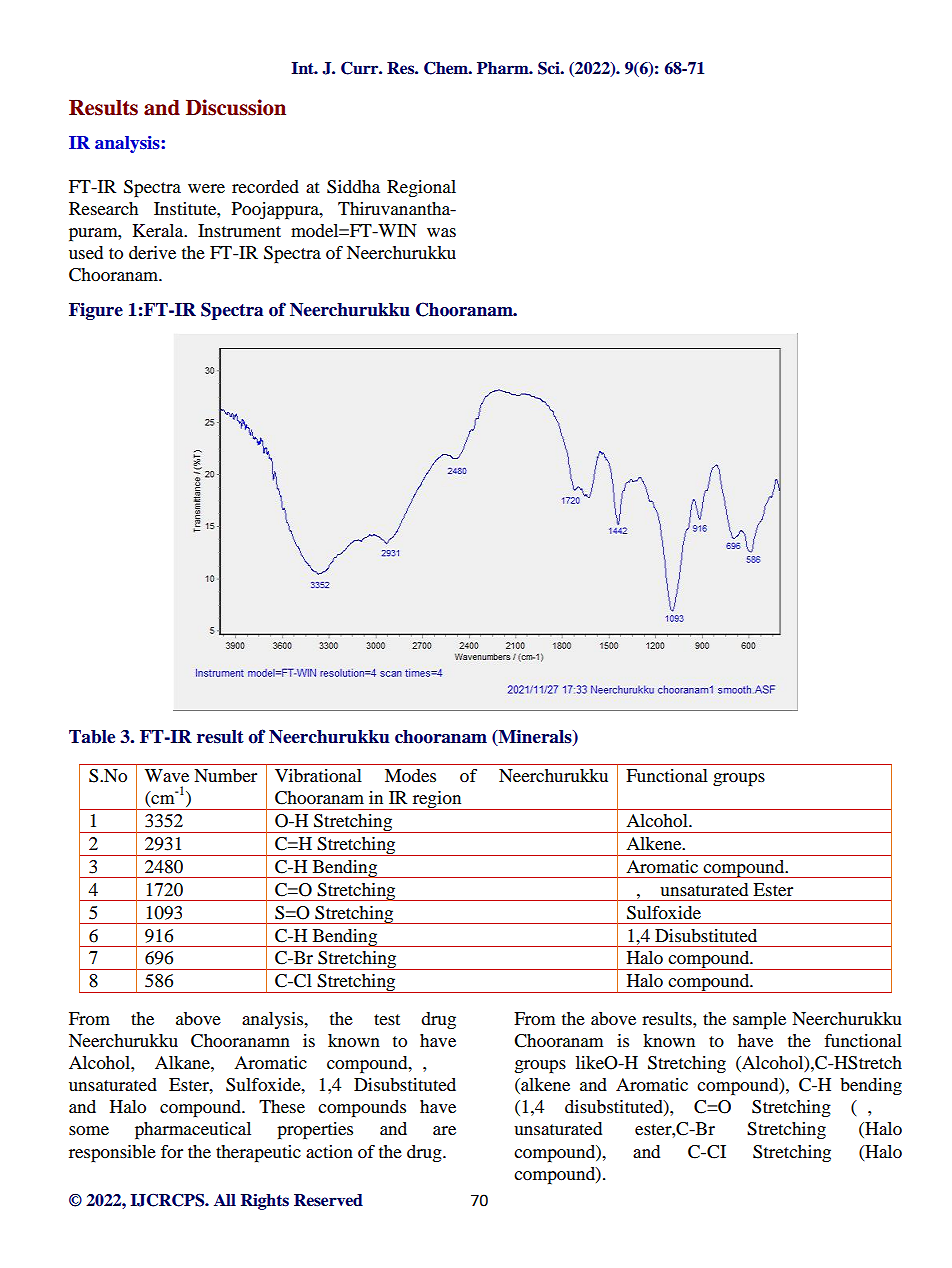 This image has width=952, height=1268. I want to click on are, so click(444, 1130).
